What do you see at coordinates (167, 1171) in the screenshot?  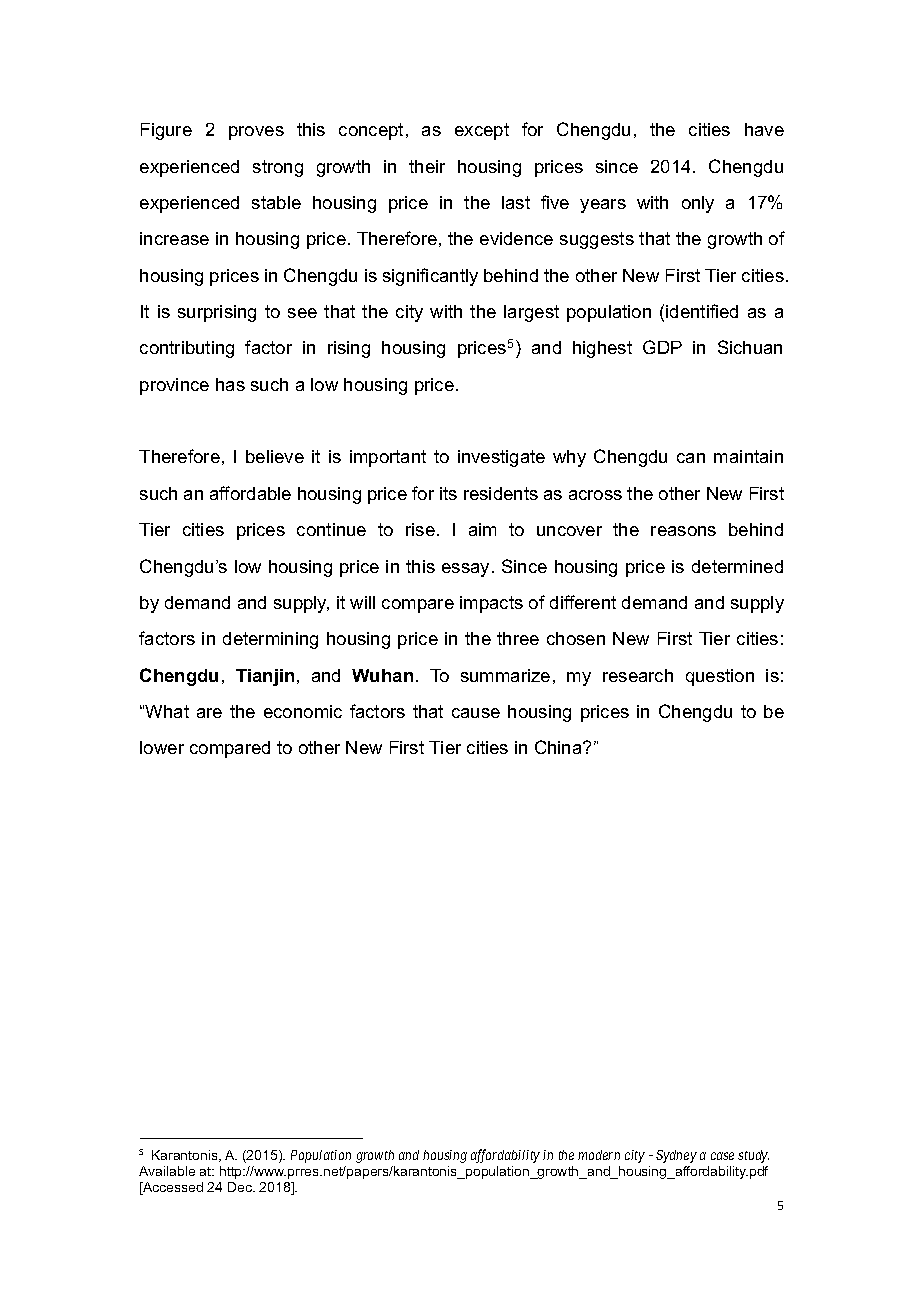 I see `Available` at bounding box center [167, 1171].
